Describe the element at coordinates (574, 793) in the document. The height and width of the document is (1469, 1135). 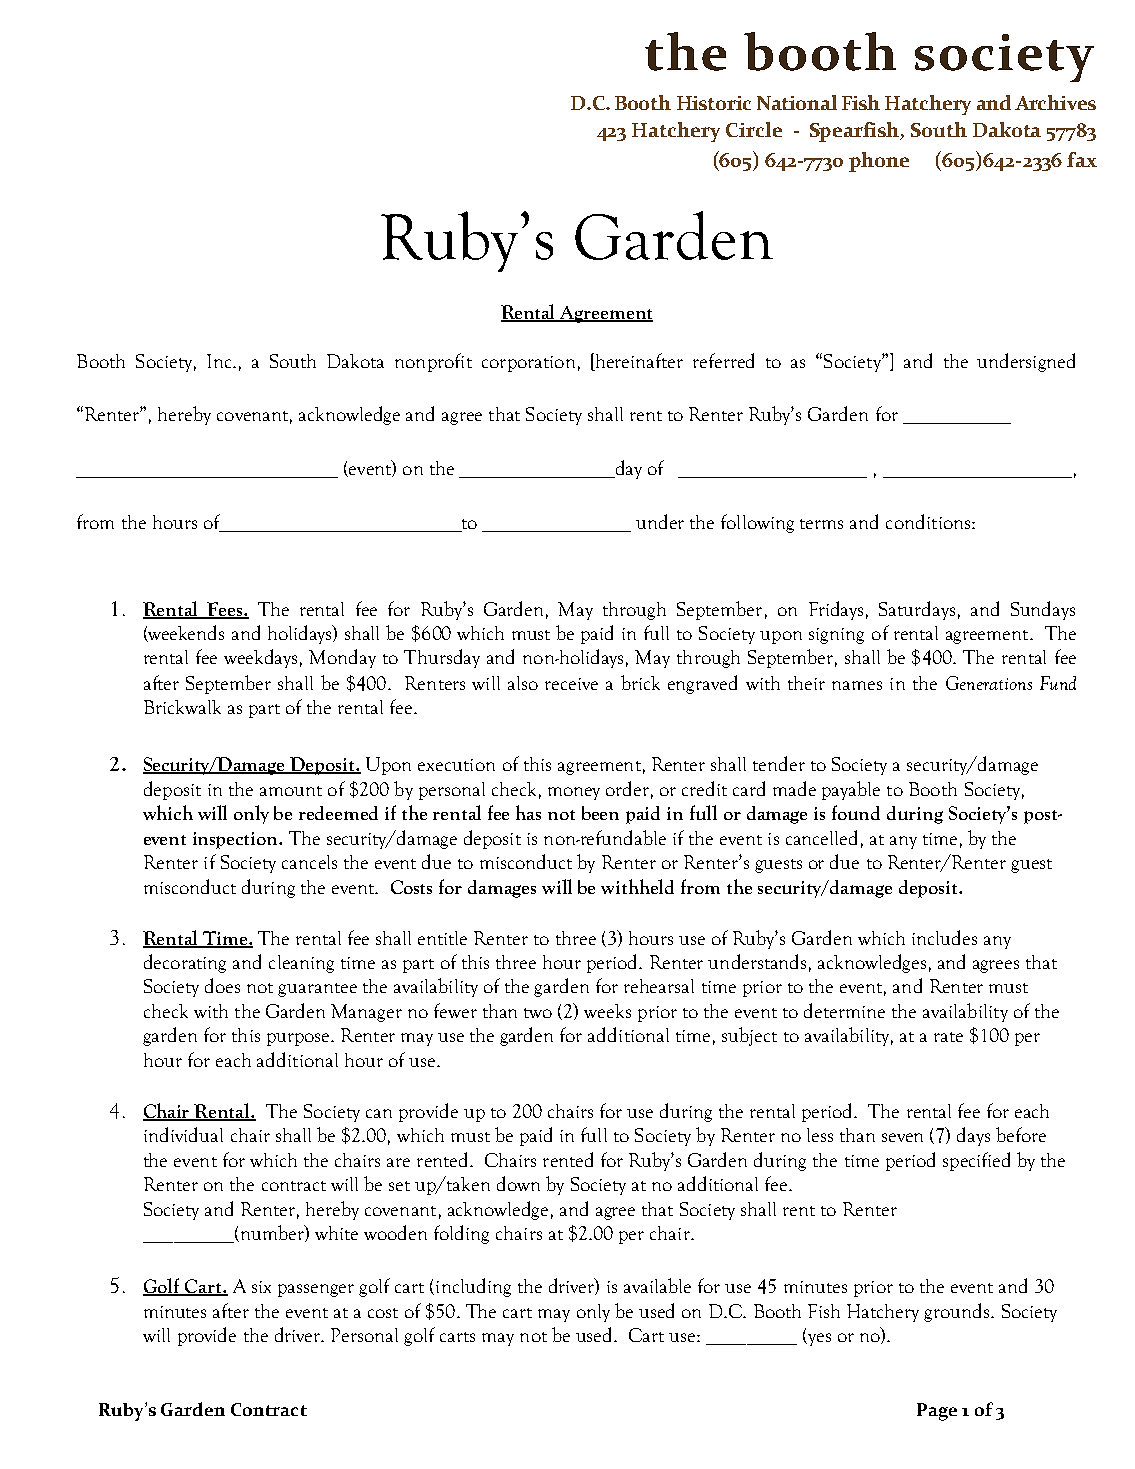
I see `money` at that location.
